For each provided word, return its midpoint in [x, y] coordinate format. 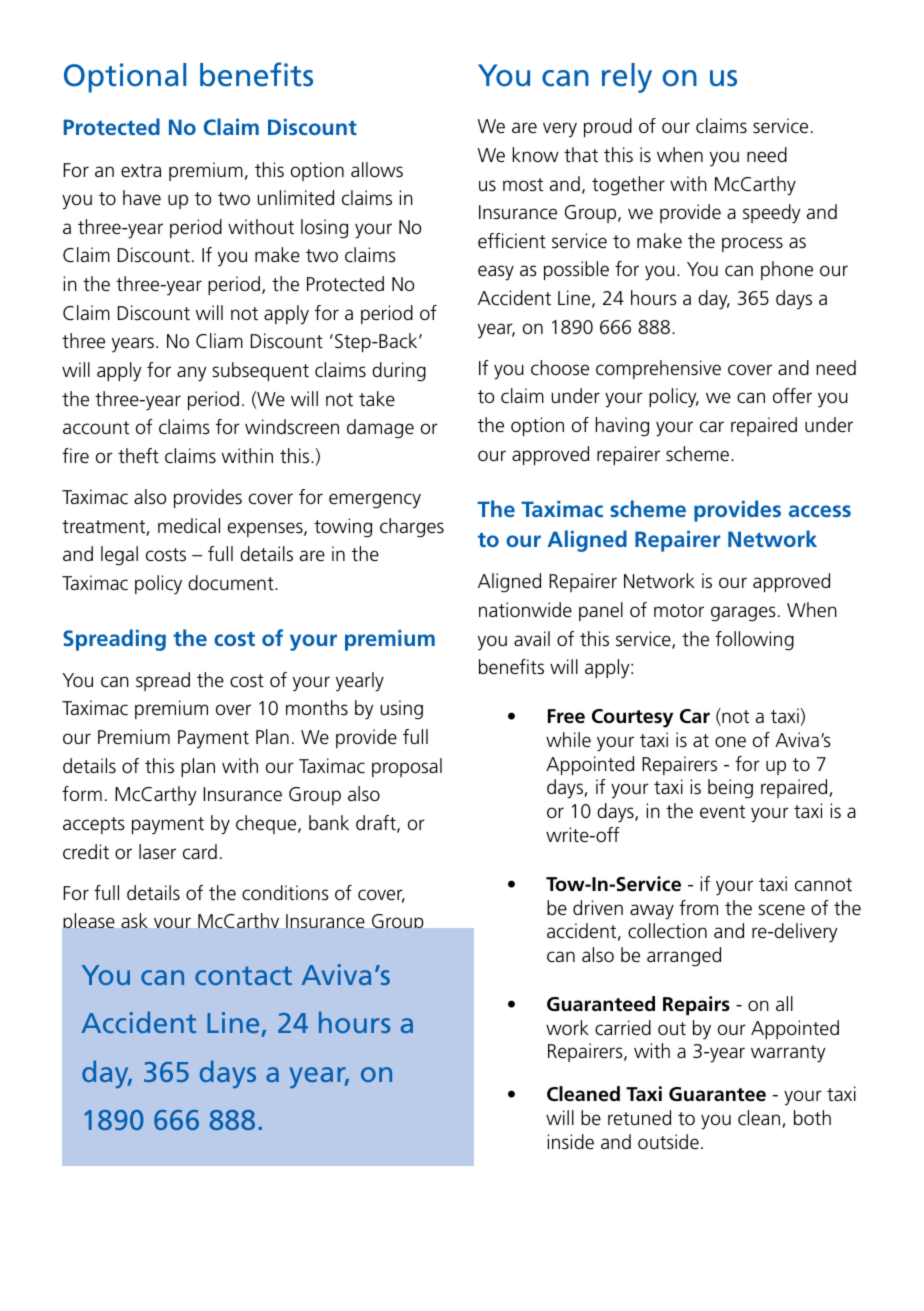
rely [627, 78]
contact [243, 975]
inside [571, 1142]
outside [668, 1142]
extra [141, 171]
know [536, 154]
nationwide [525, 610]
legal [119, 556]
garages [743, 614]
